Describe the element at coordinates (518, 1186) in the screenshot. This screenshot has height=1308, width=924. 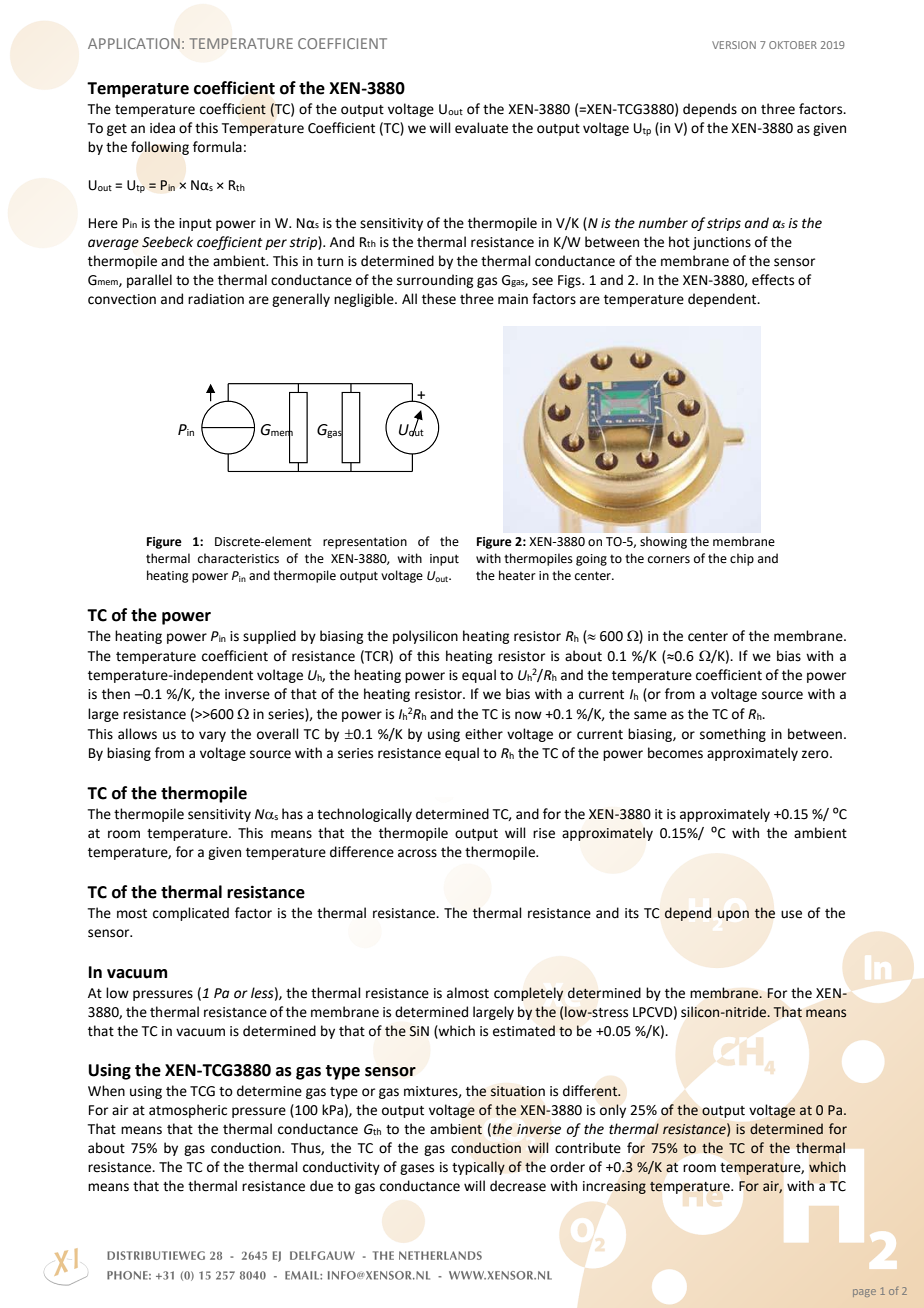
I see `decrease` at that location.
